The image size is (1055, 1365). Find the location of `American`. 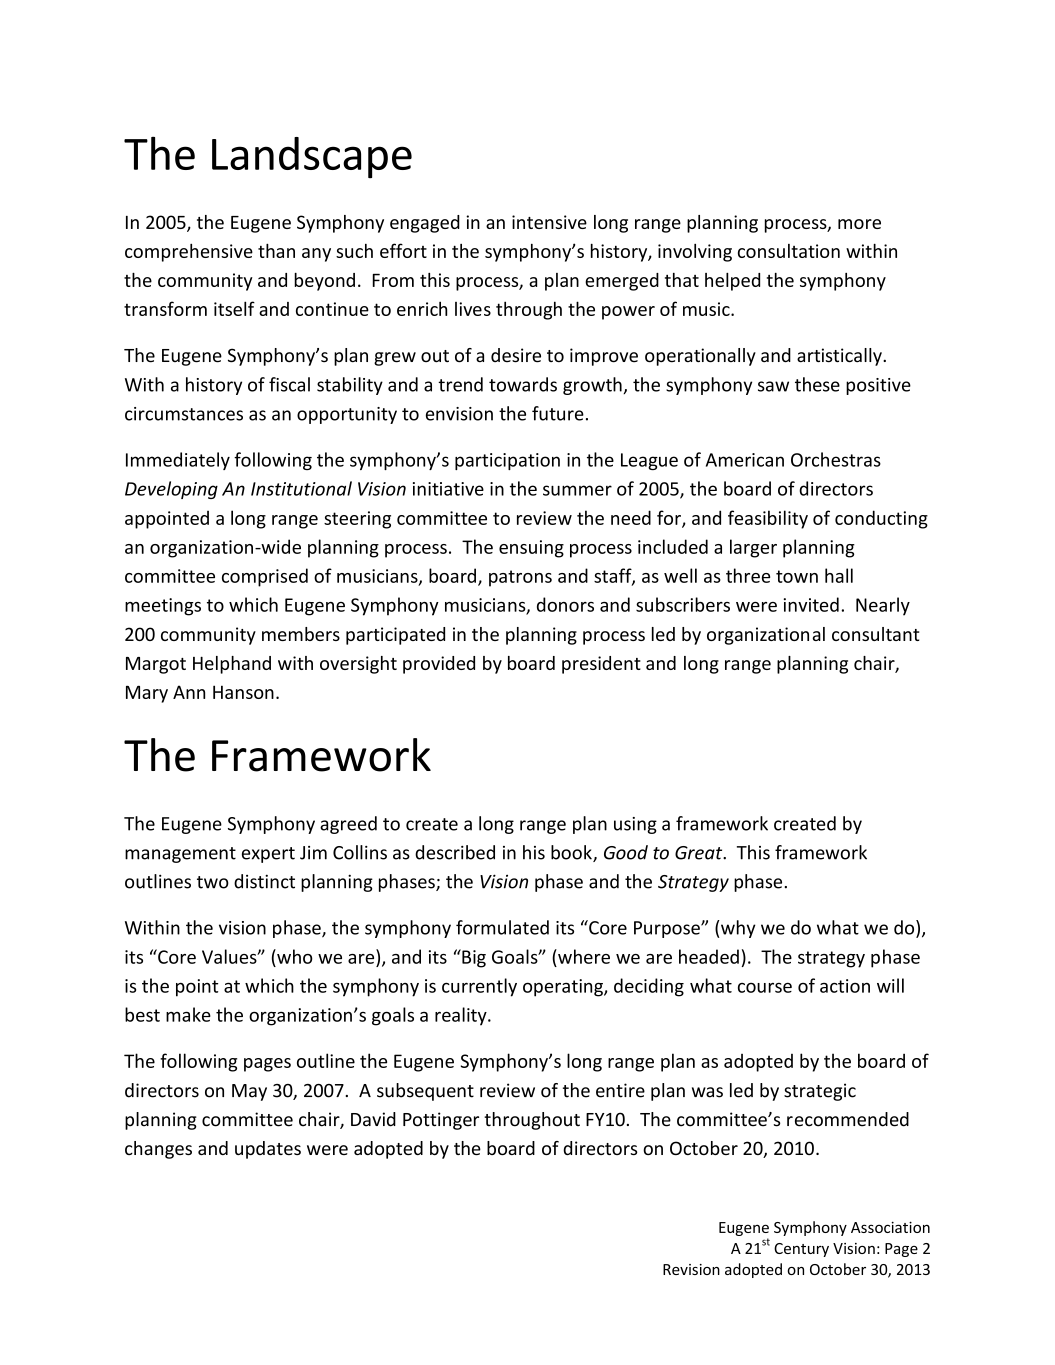

American is located at coordinates (745, 460).
